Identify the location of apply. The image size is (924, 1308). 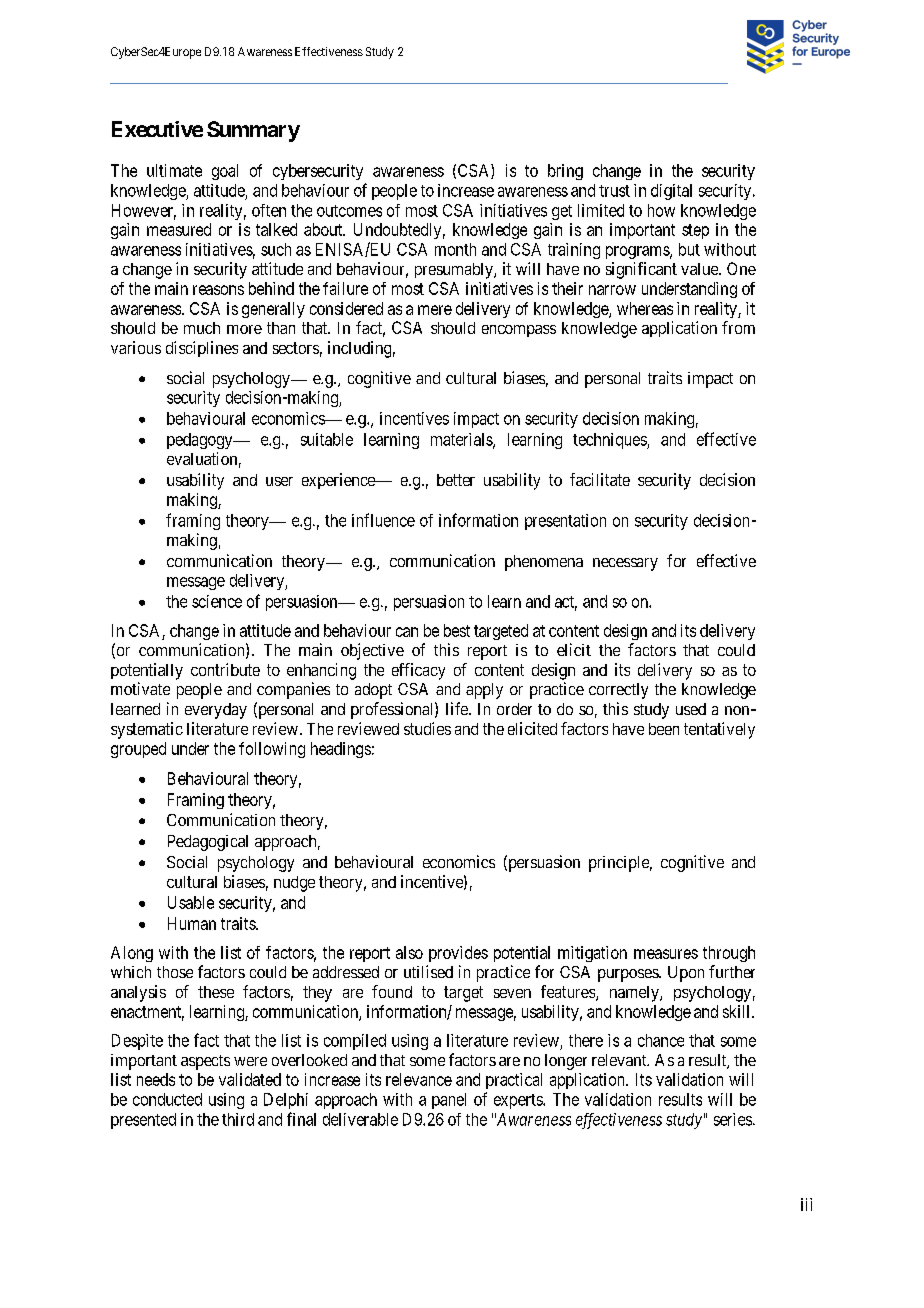
(484, 691).
